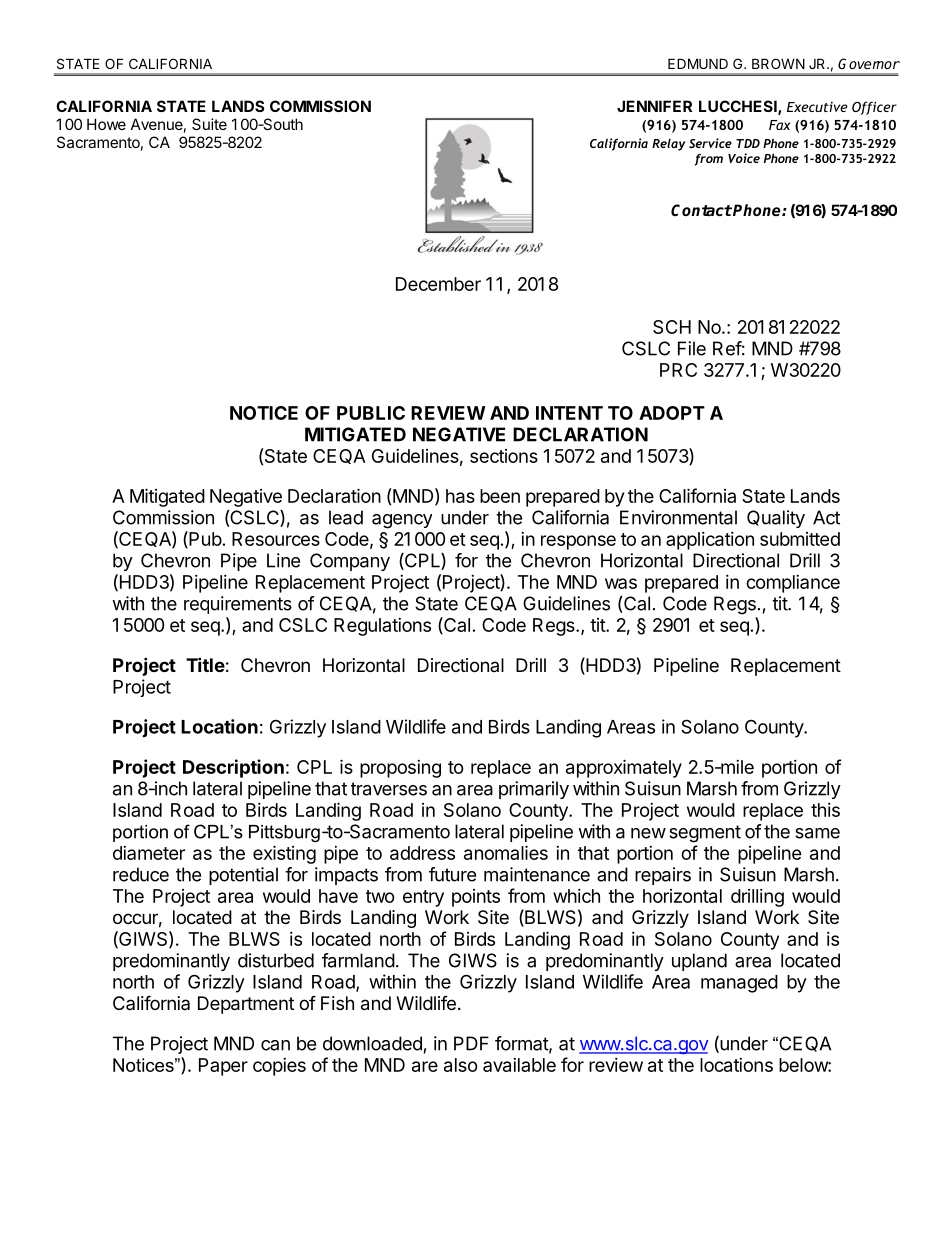 Image resolution: width=952 pixels, height=1233 pixels. I want to click on PDF, so click(471, 1043).
